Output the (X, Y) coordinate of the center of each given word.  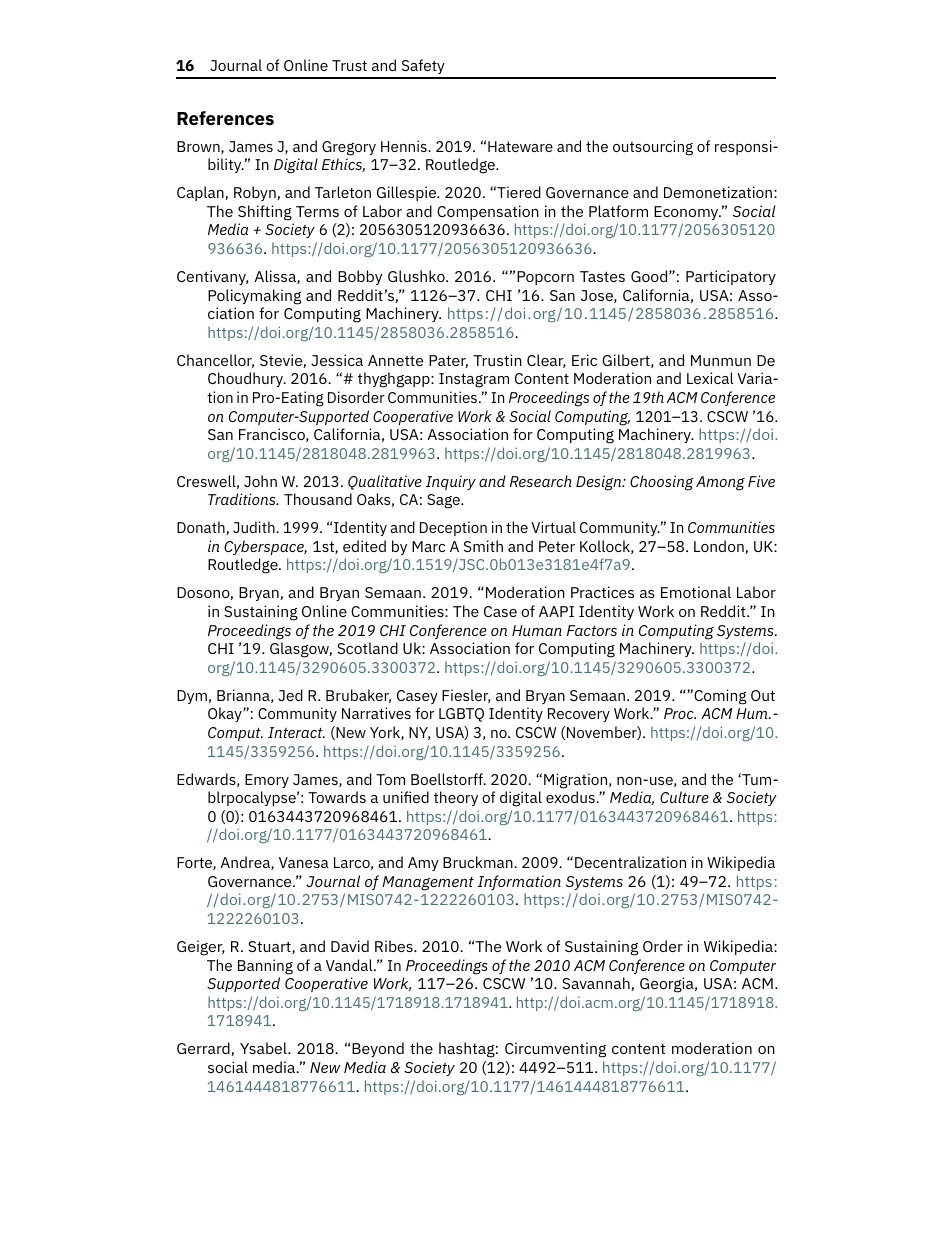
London (720, 547)
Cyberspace (265, 547)
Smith (483, 546)
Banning (265, 967)
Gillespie (408, 193)
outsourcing (653, 148)
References (225, 118)
